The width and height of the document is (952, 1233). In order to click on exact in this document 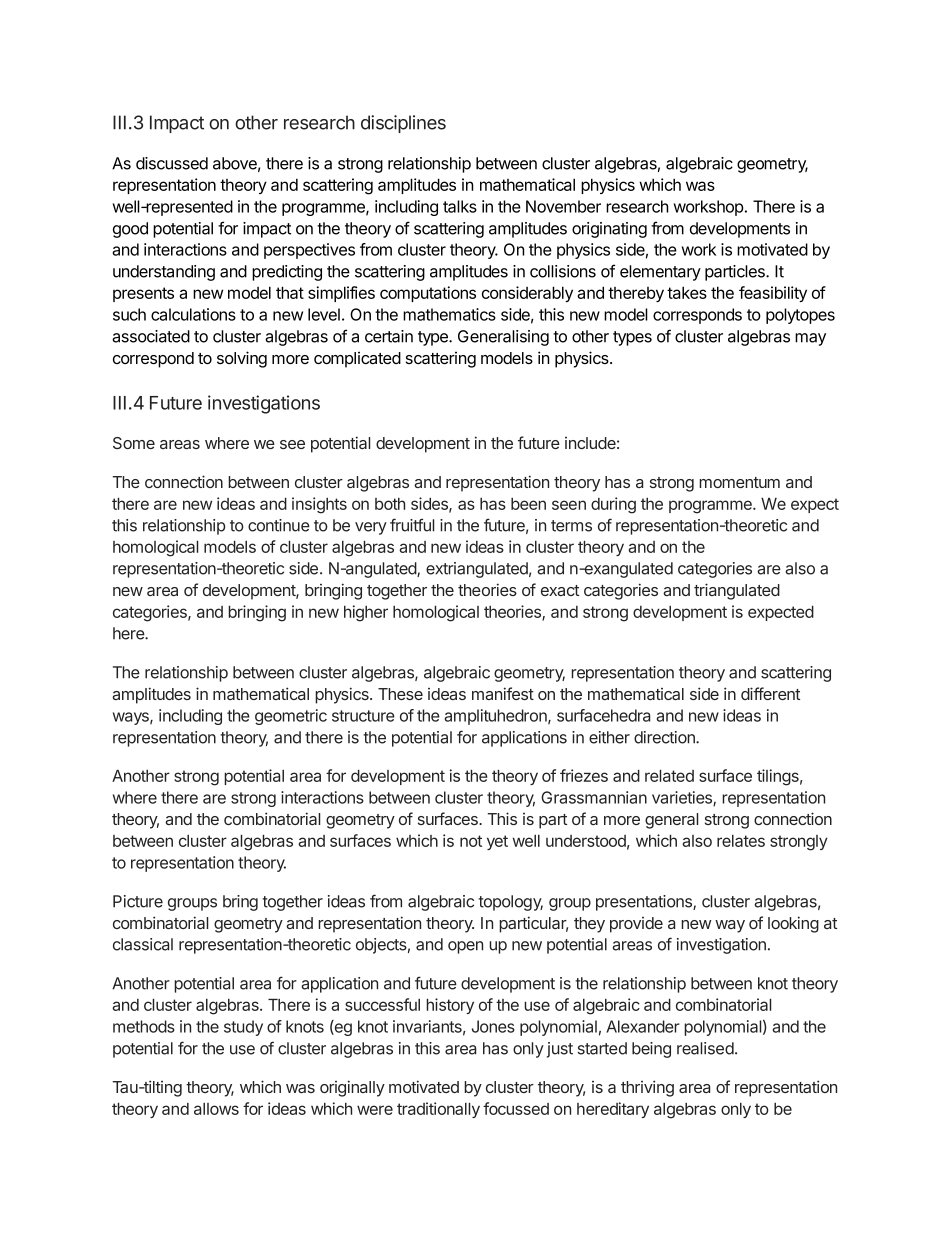, I will do `click(560, 590)`.
